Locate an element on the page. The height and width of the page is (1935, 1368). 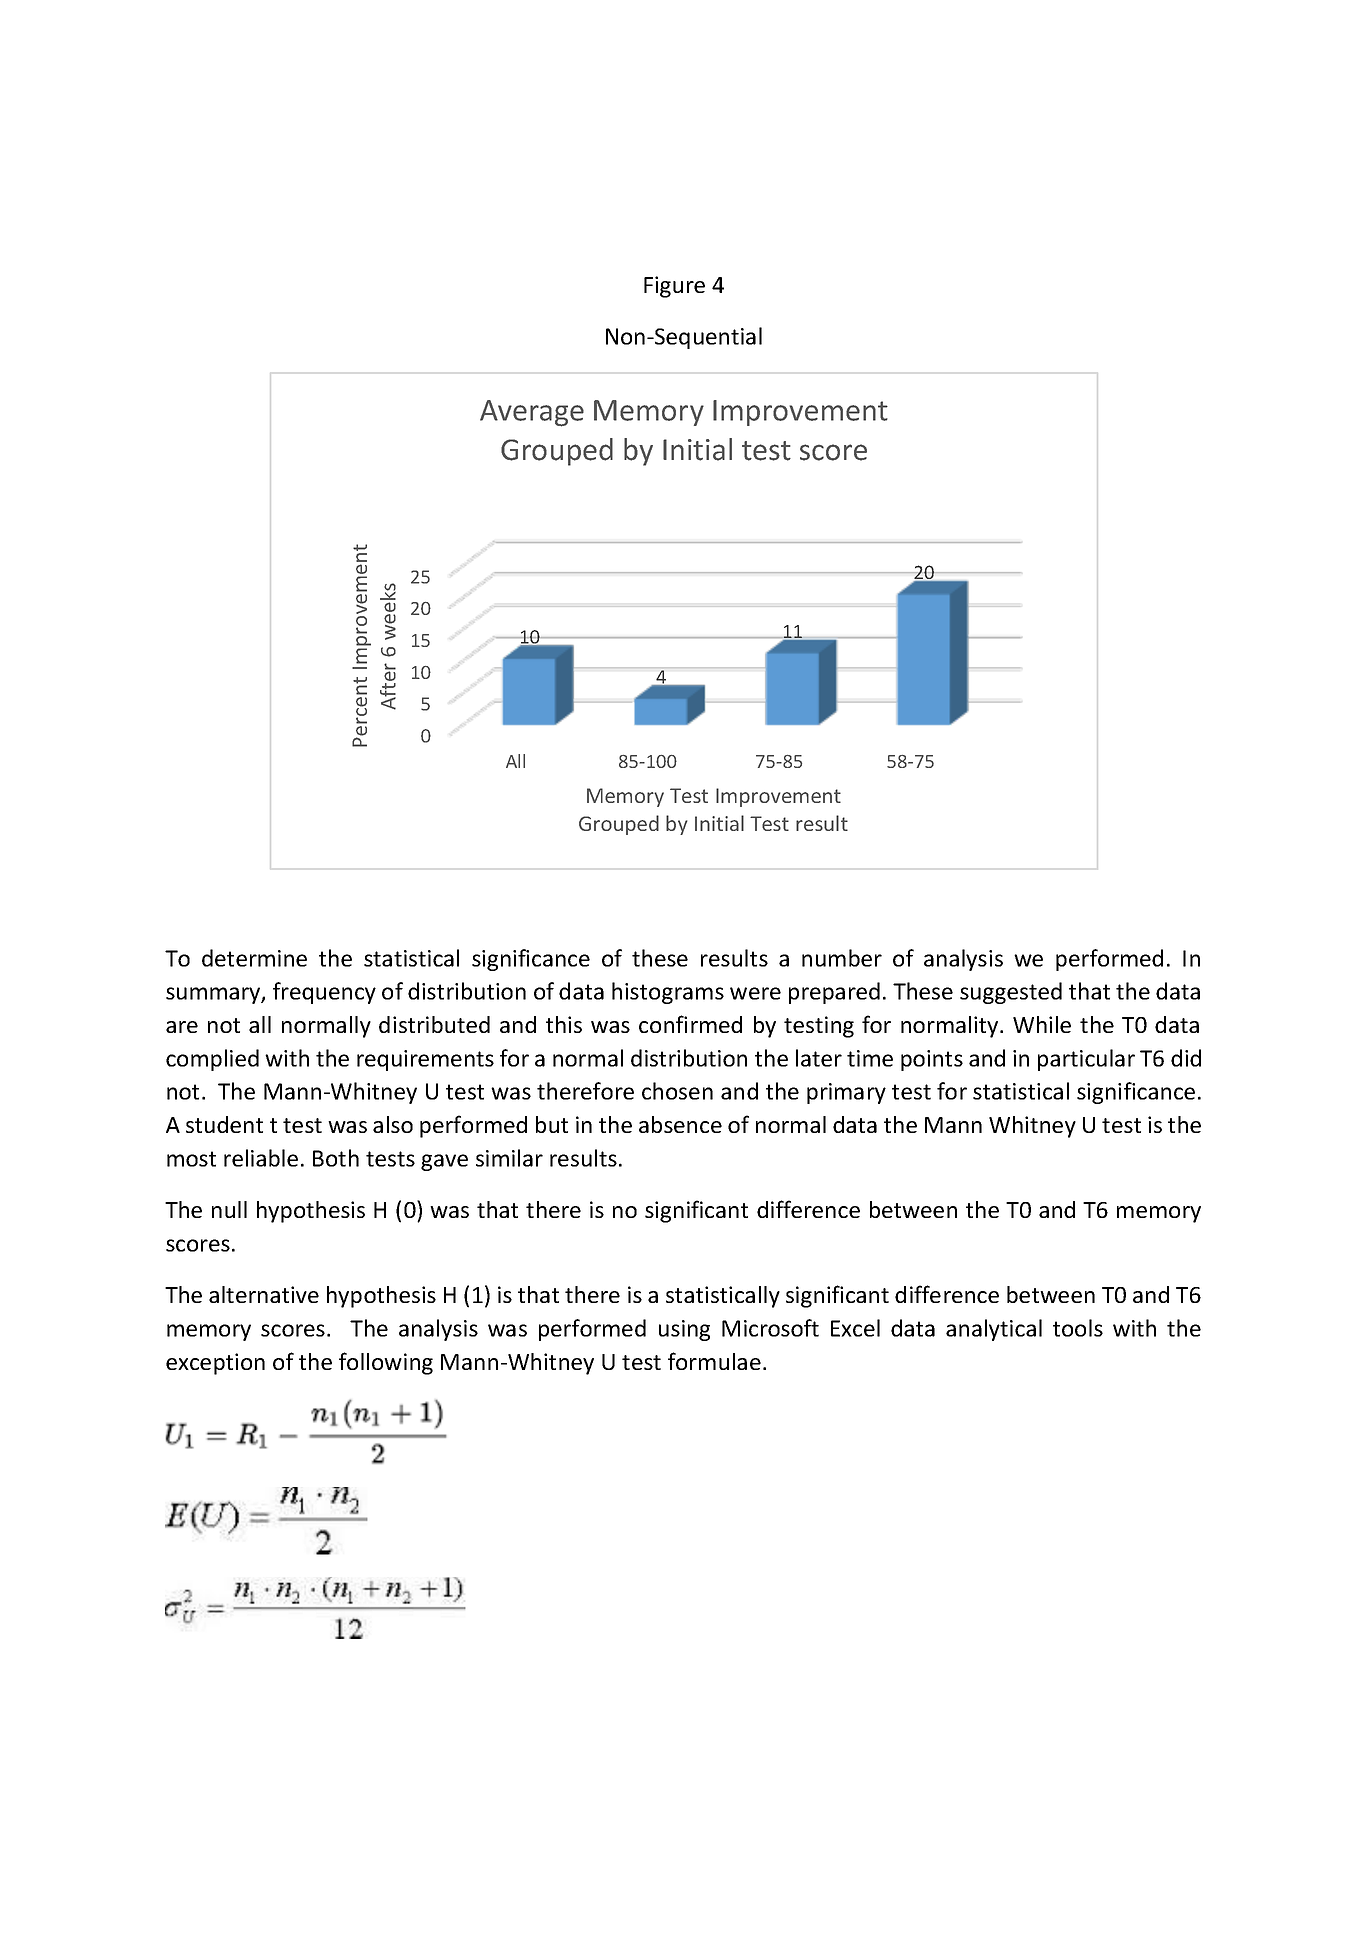
using is located at coordinates (684, 1330).
